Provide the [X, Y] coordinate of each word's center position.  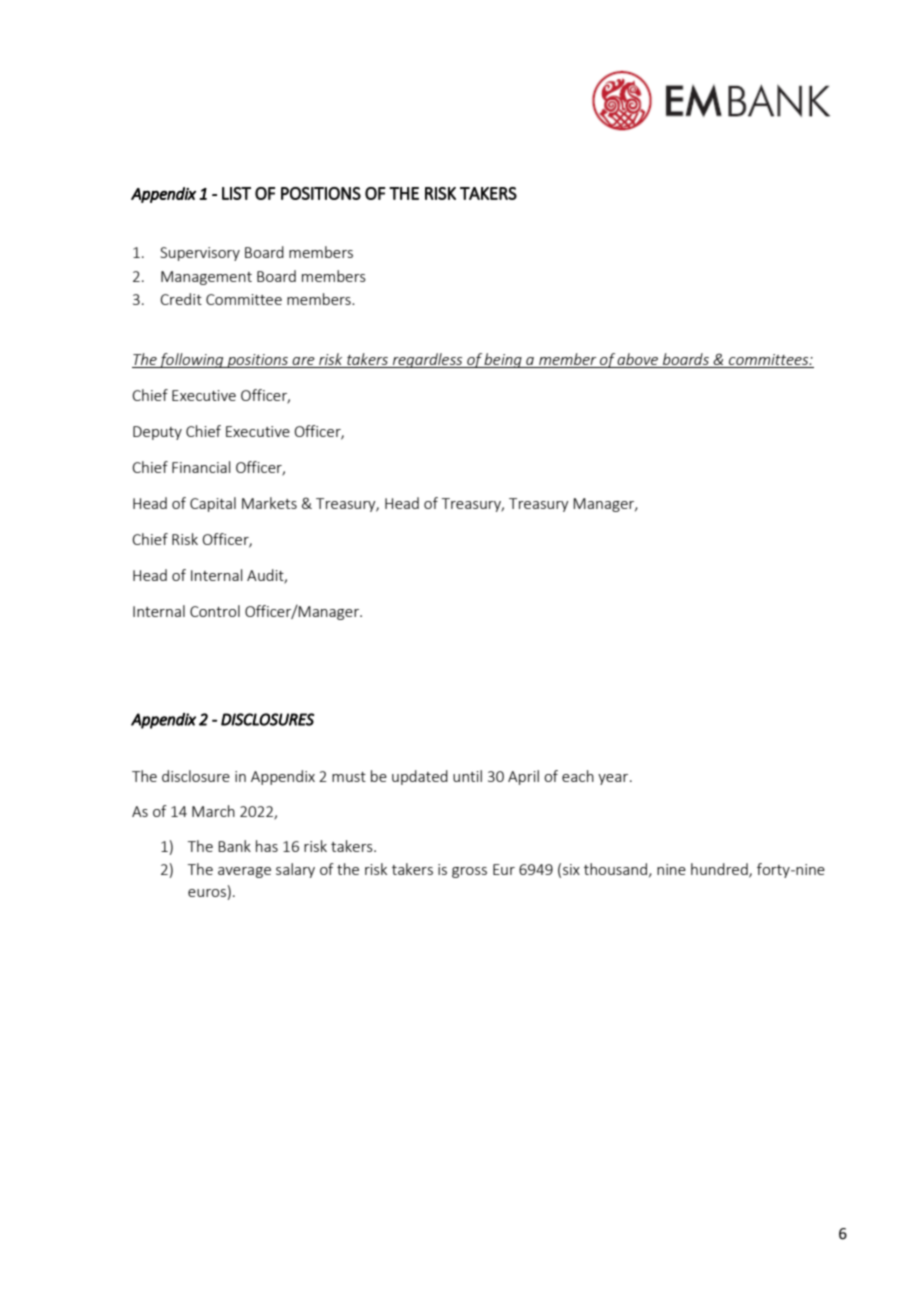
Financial [201, 467]
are [303, 361]
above [637, 359]
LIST [236, 193]
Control [215, 611]
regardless [428, 360]
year [613, 779]
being [503, 360]
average [244, 872]
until [467, 776]
